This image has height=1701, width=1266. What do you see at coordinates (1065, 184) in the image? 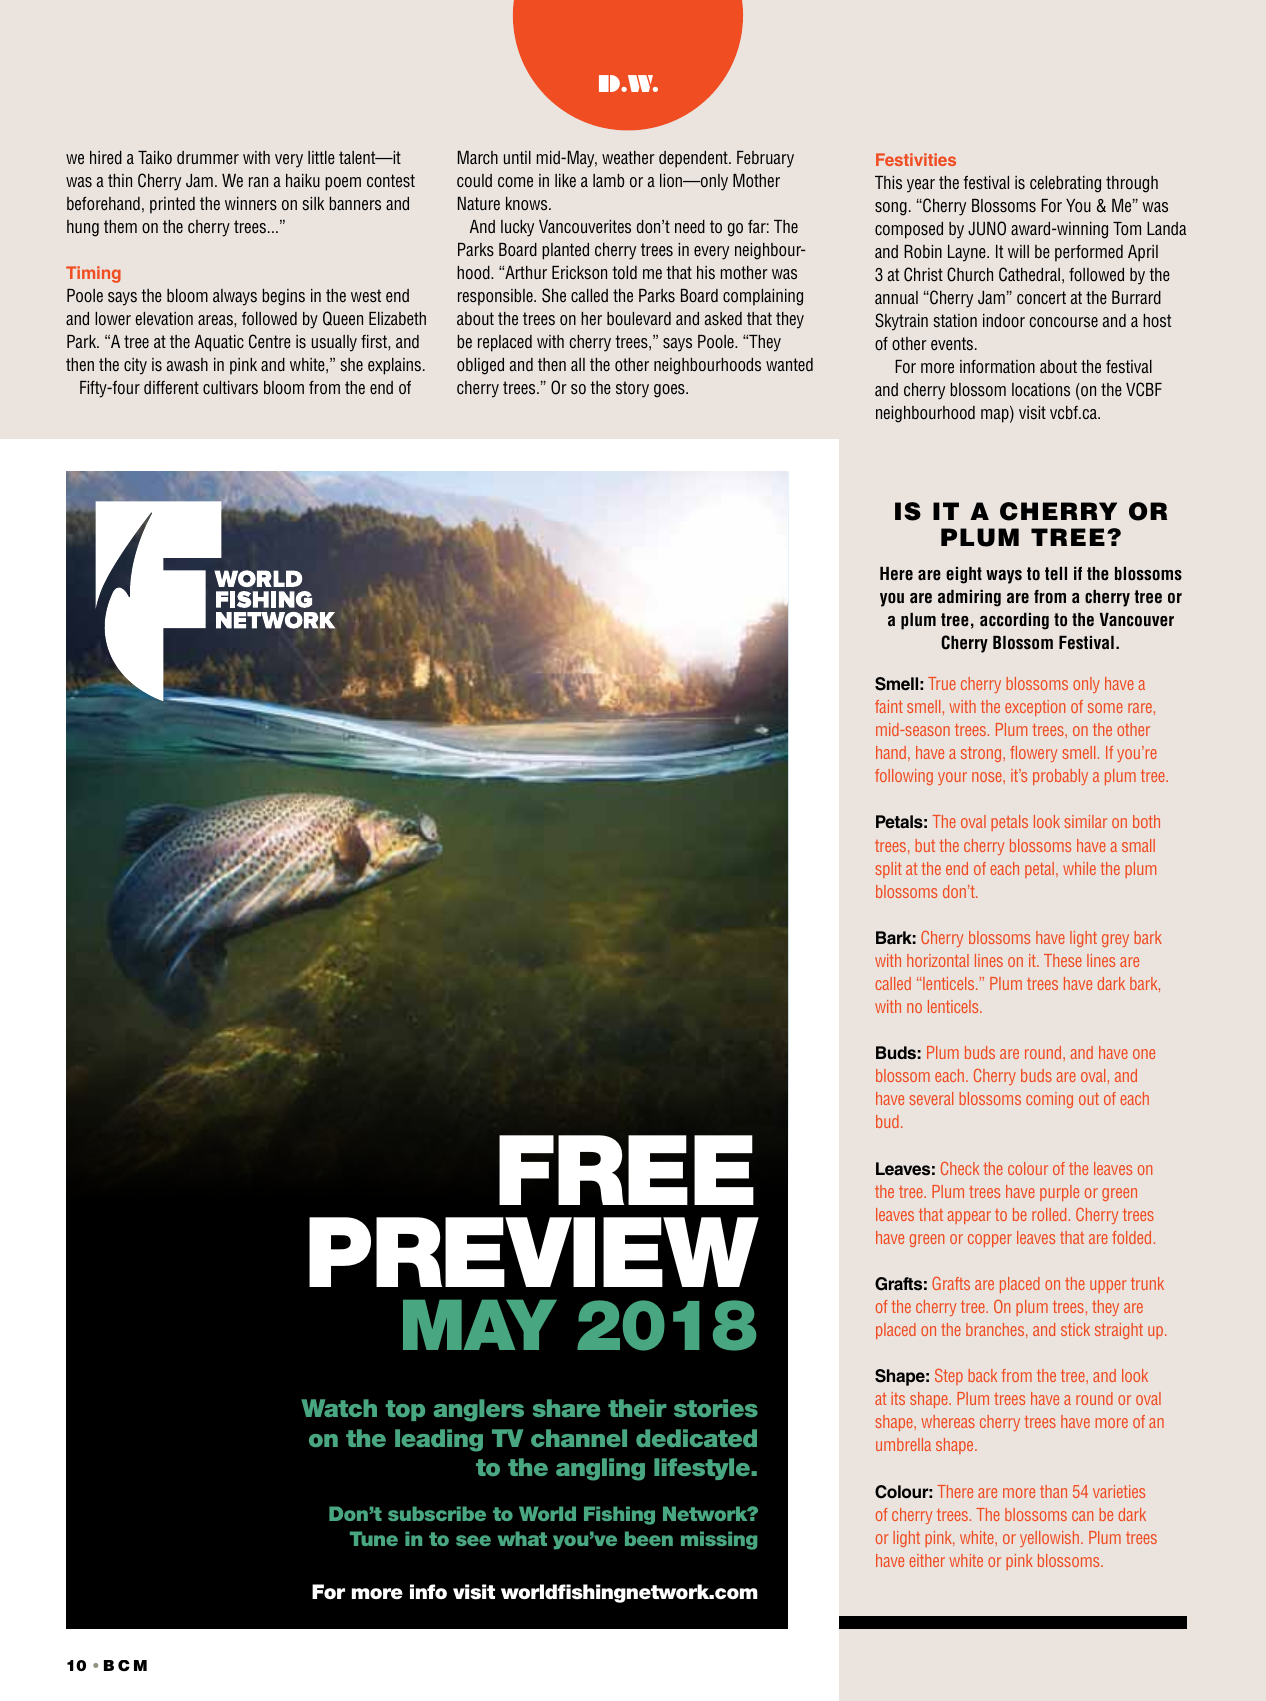
I see `celebrating` at bounding box center [1065, 184].
